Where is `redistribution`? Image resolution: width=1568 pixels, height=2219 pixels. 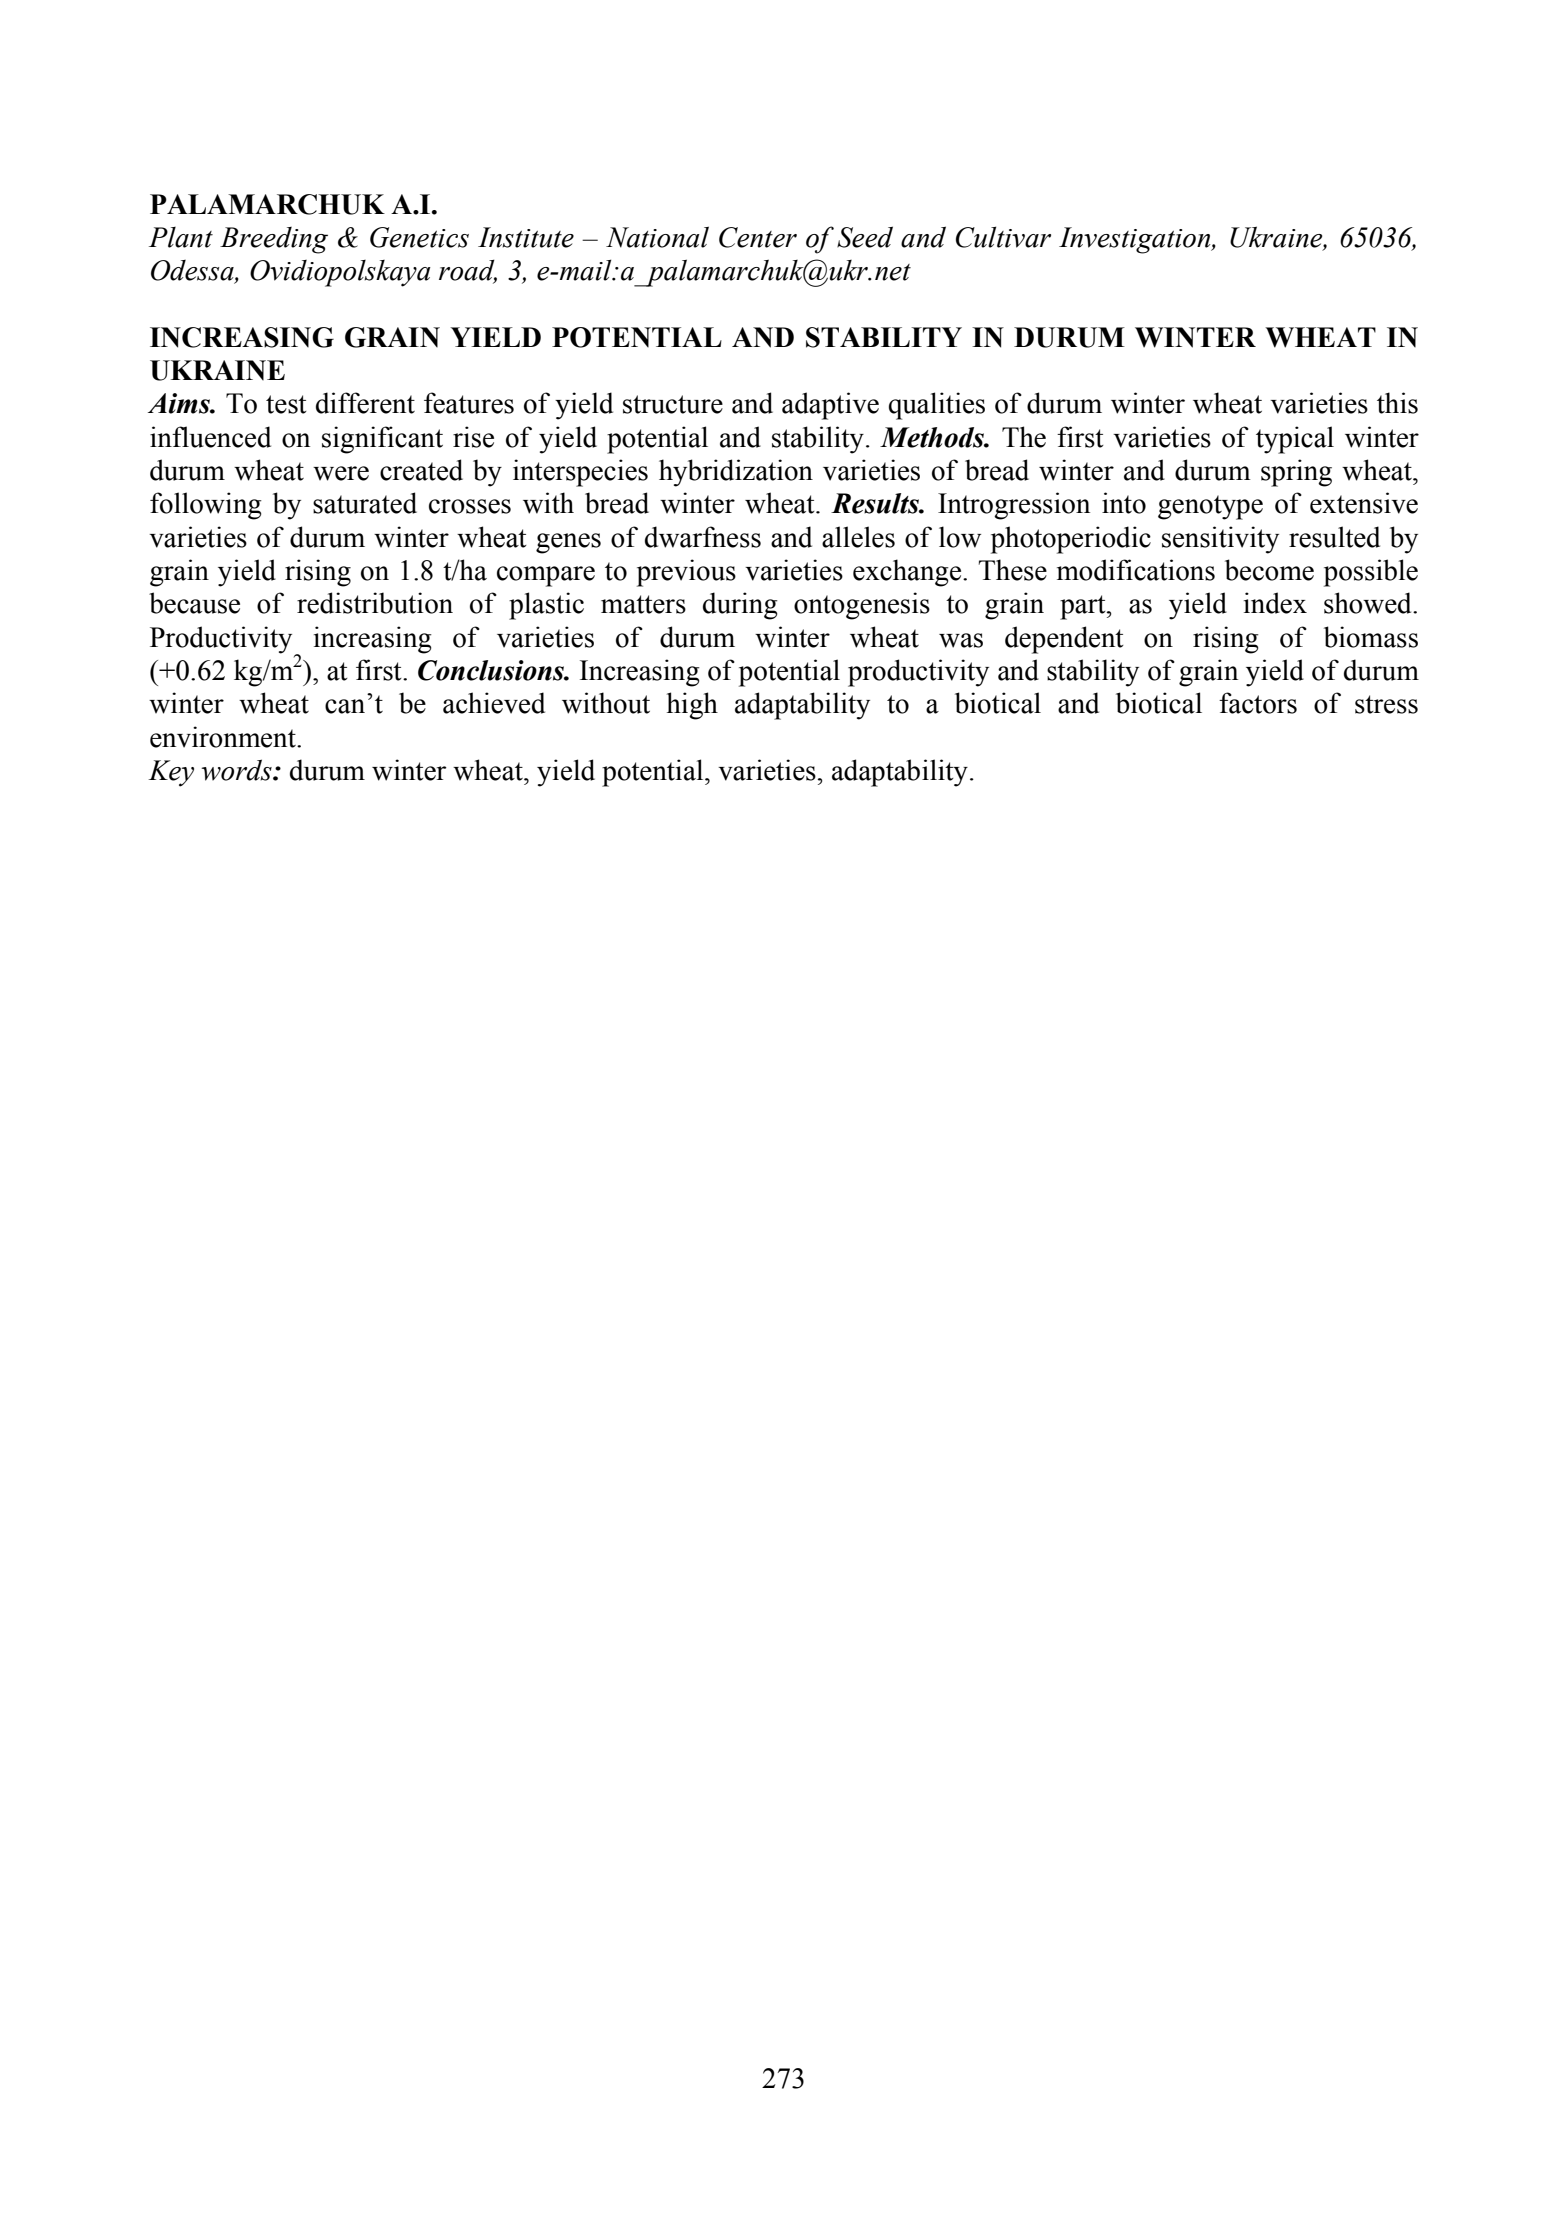
redistribution is located at coordinates (375, 603).
